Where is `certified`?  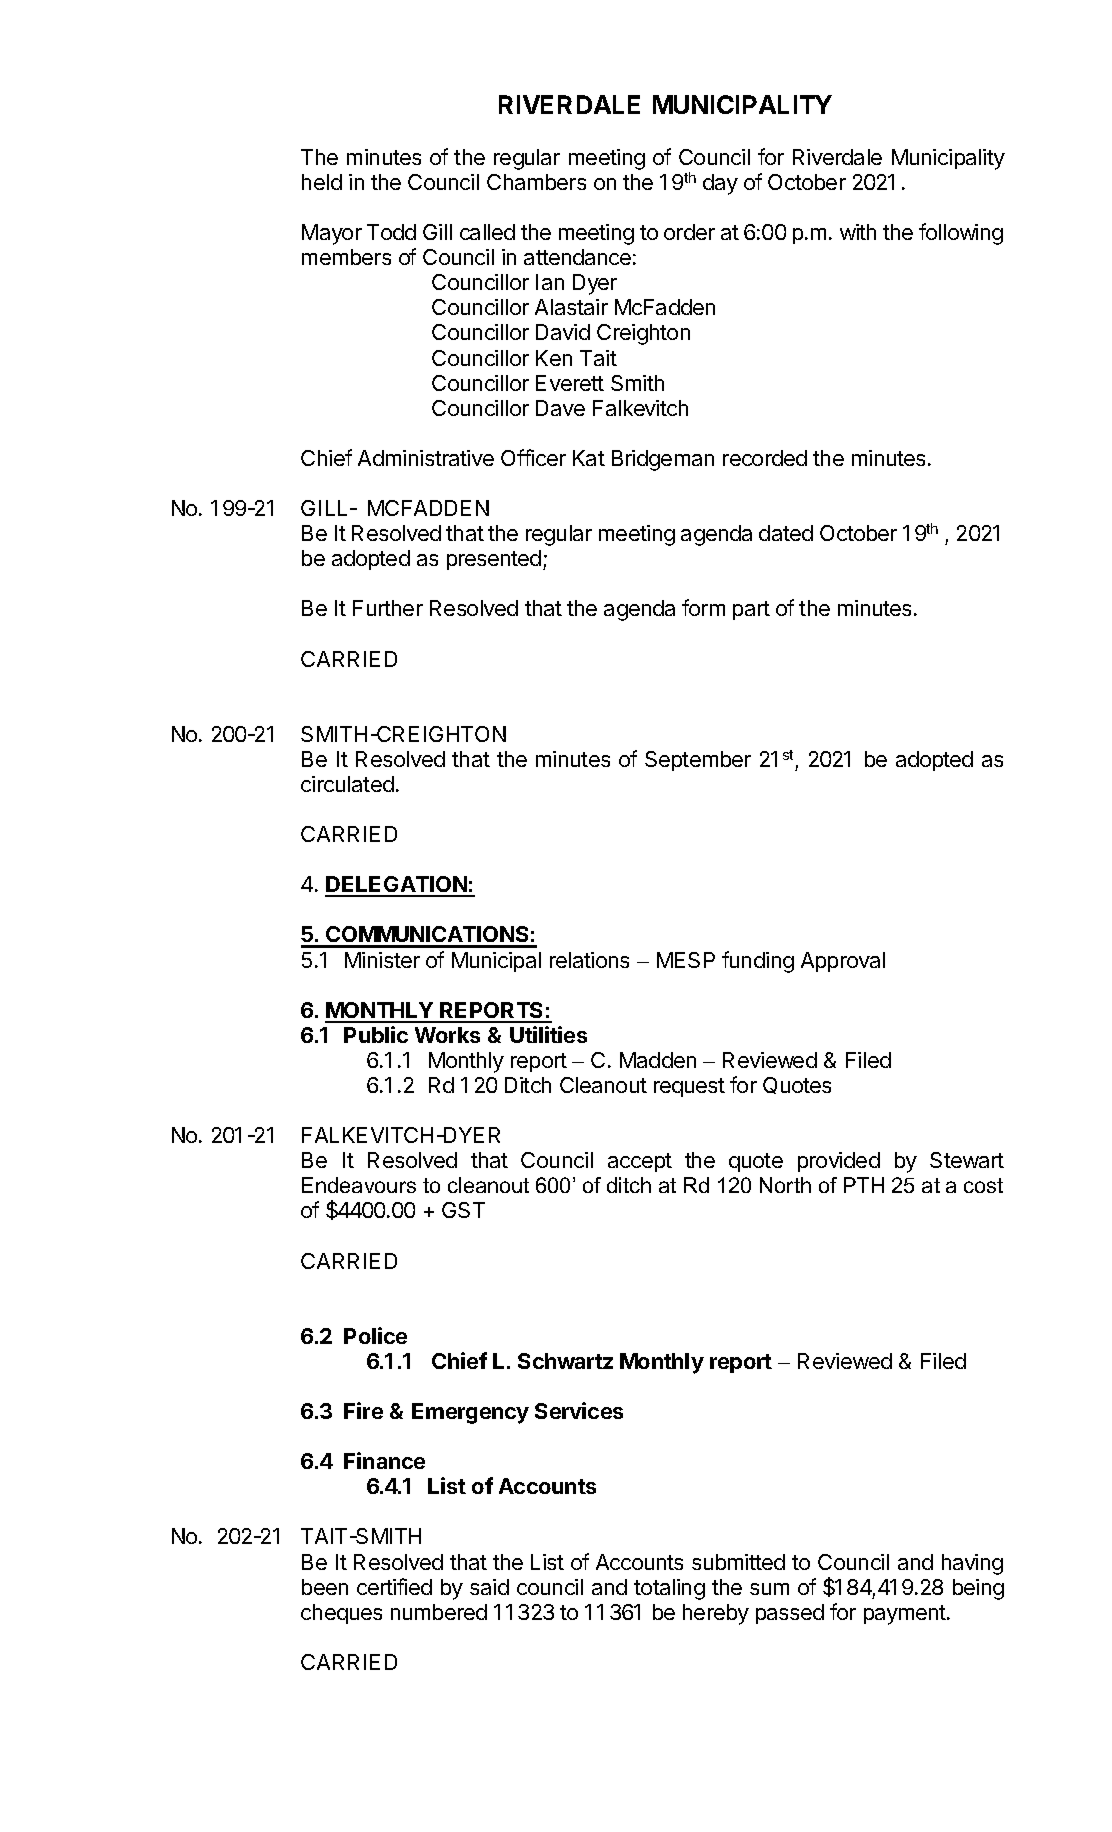 certified is located at coordinates (394, 1586).
